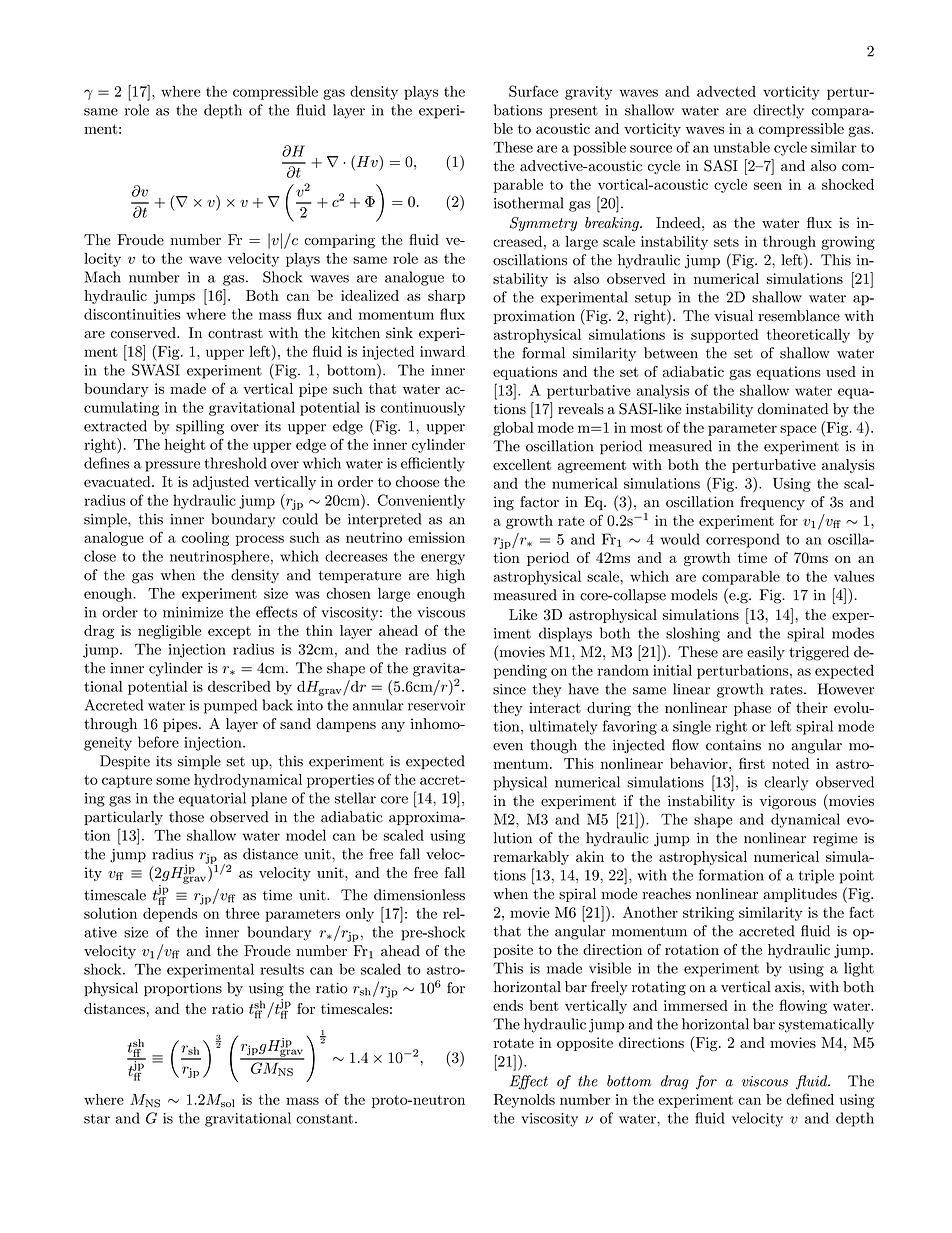  Describe the element at coordinates (531, 858) in the document. I see `remarkably` at that location.
